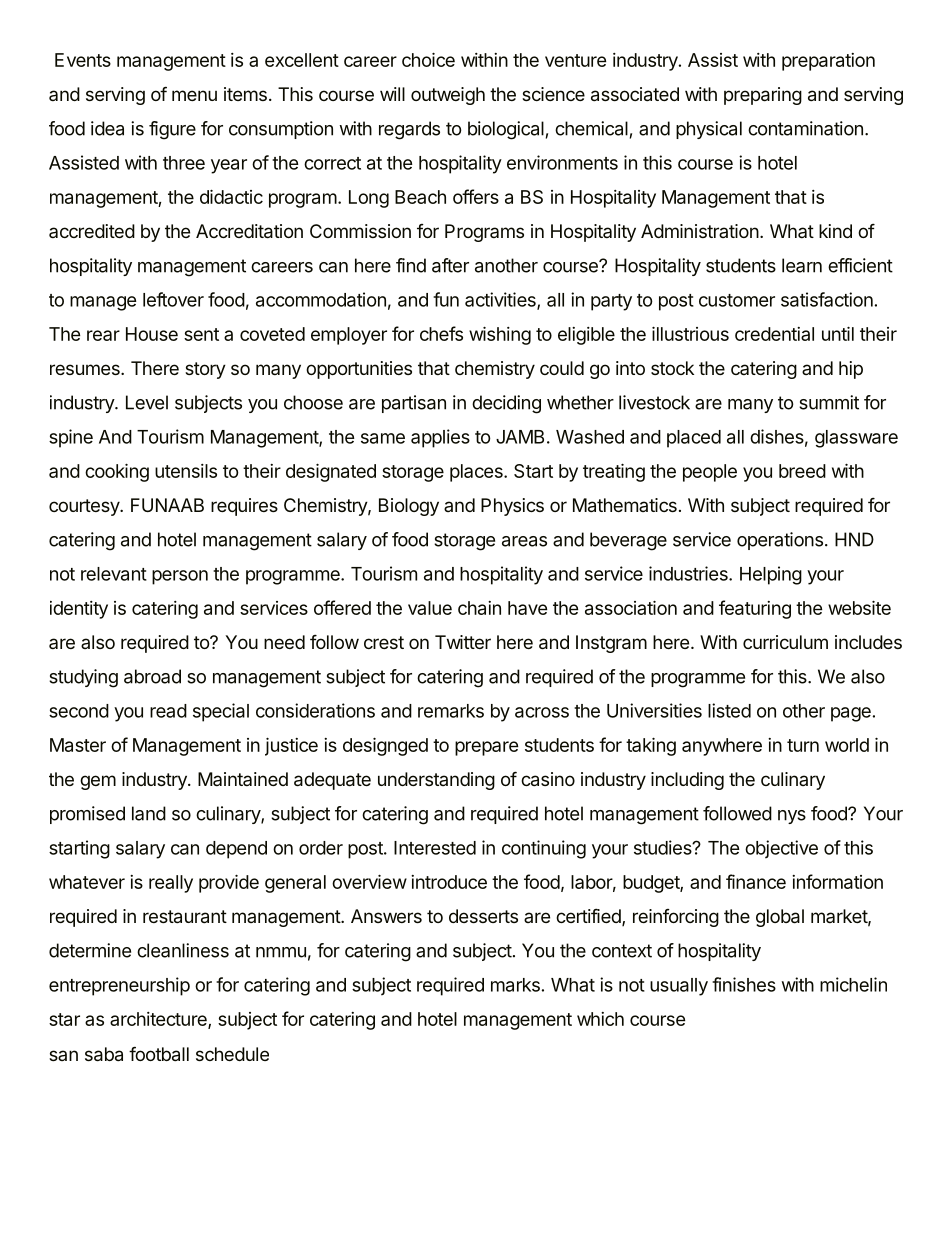  Describe the element at coordinates (744, 984) in the screenshot. I see `finishes` at that location.
